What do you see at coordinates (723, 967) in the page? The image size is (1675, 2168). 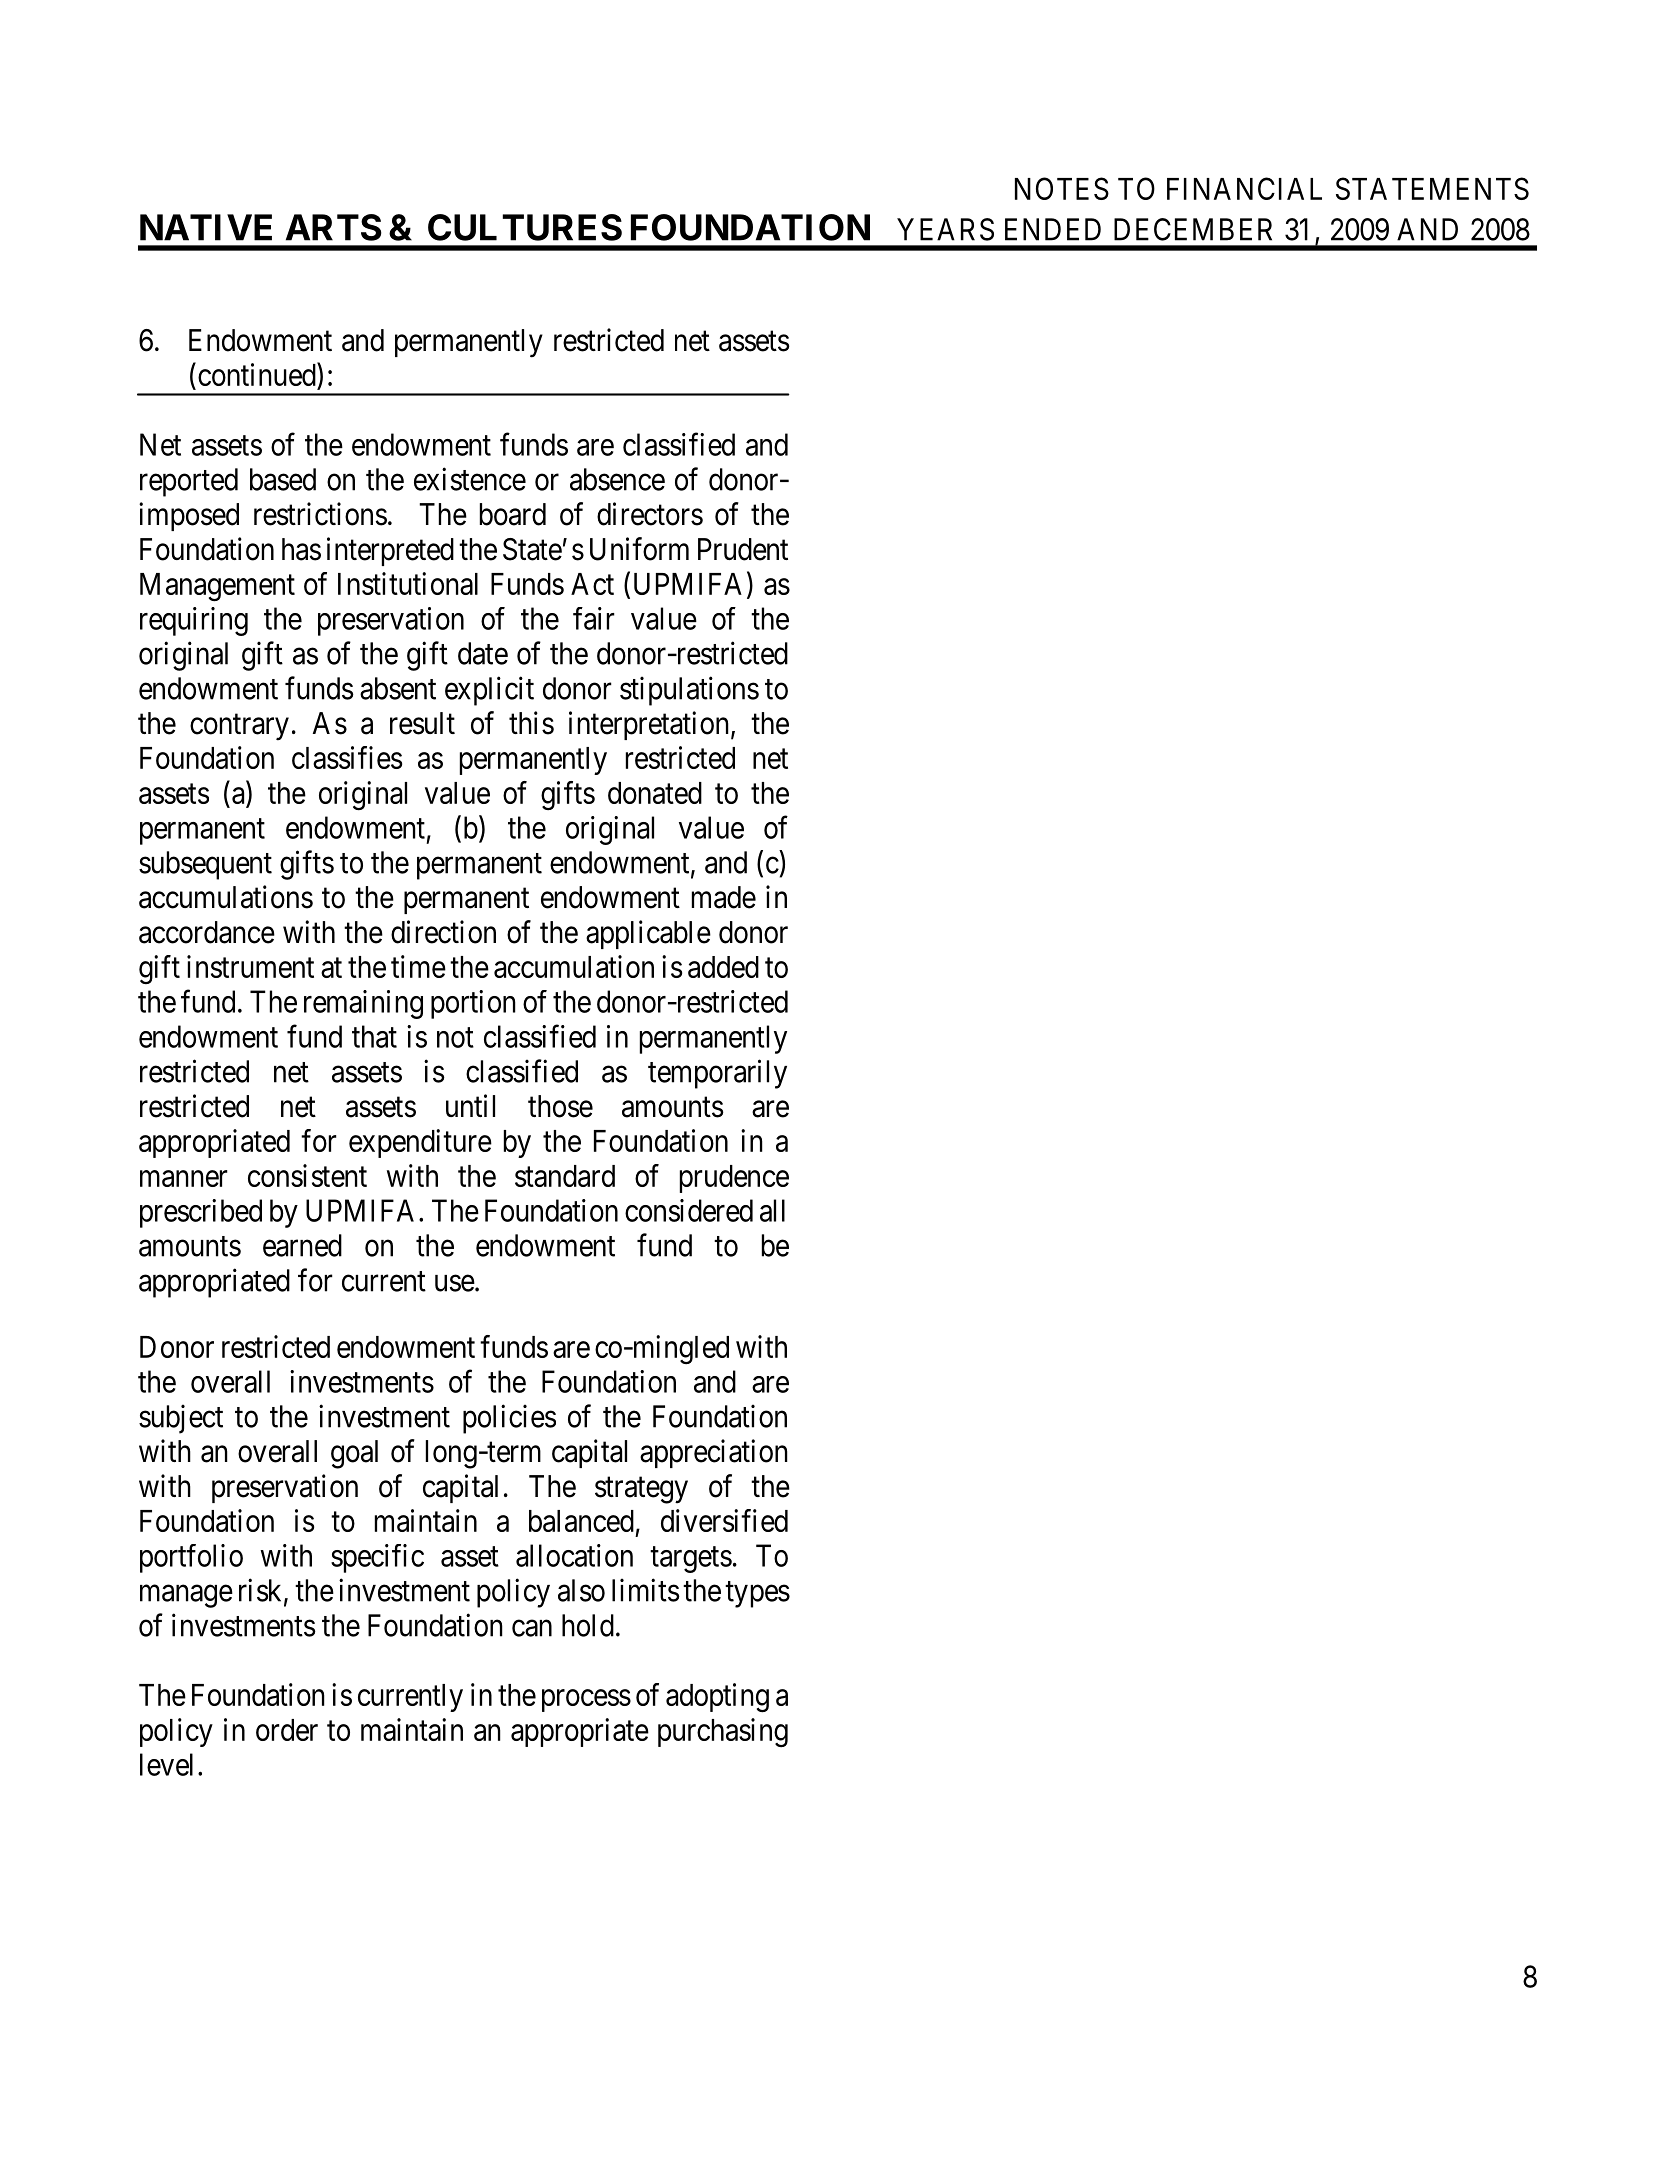 I see `added` at bounding box center [723, 967].
